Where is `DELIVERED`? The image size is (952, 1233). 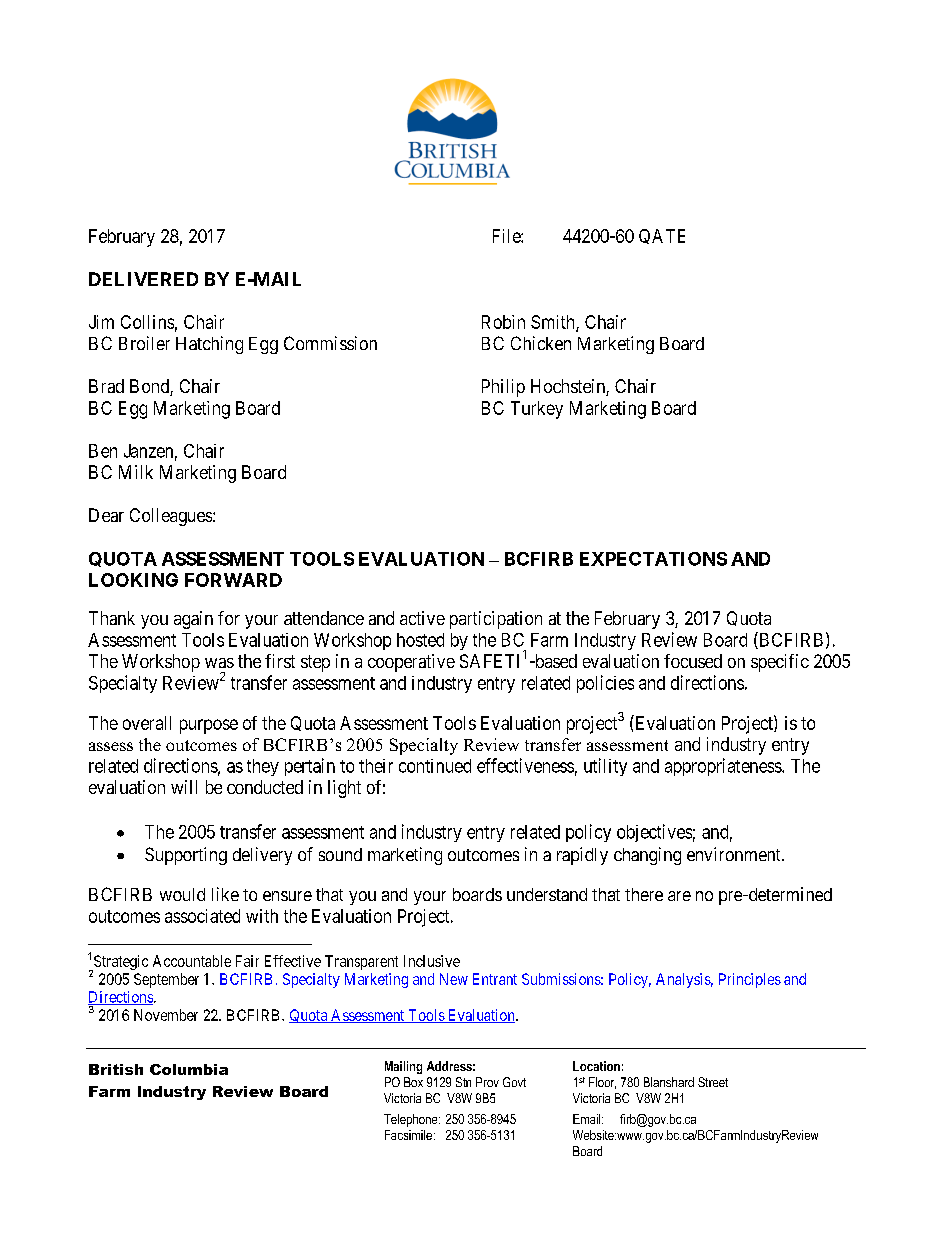 DELIVERED is located at coordinates (143, 279).
